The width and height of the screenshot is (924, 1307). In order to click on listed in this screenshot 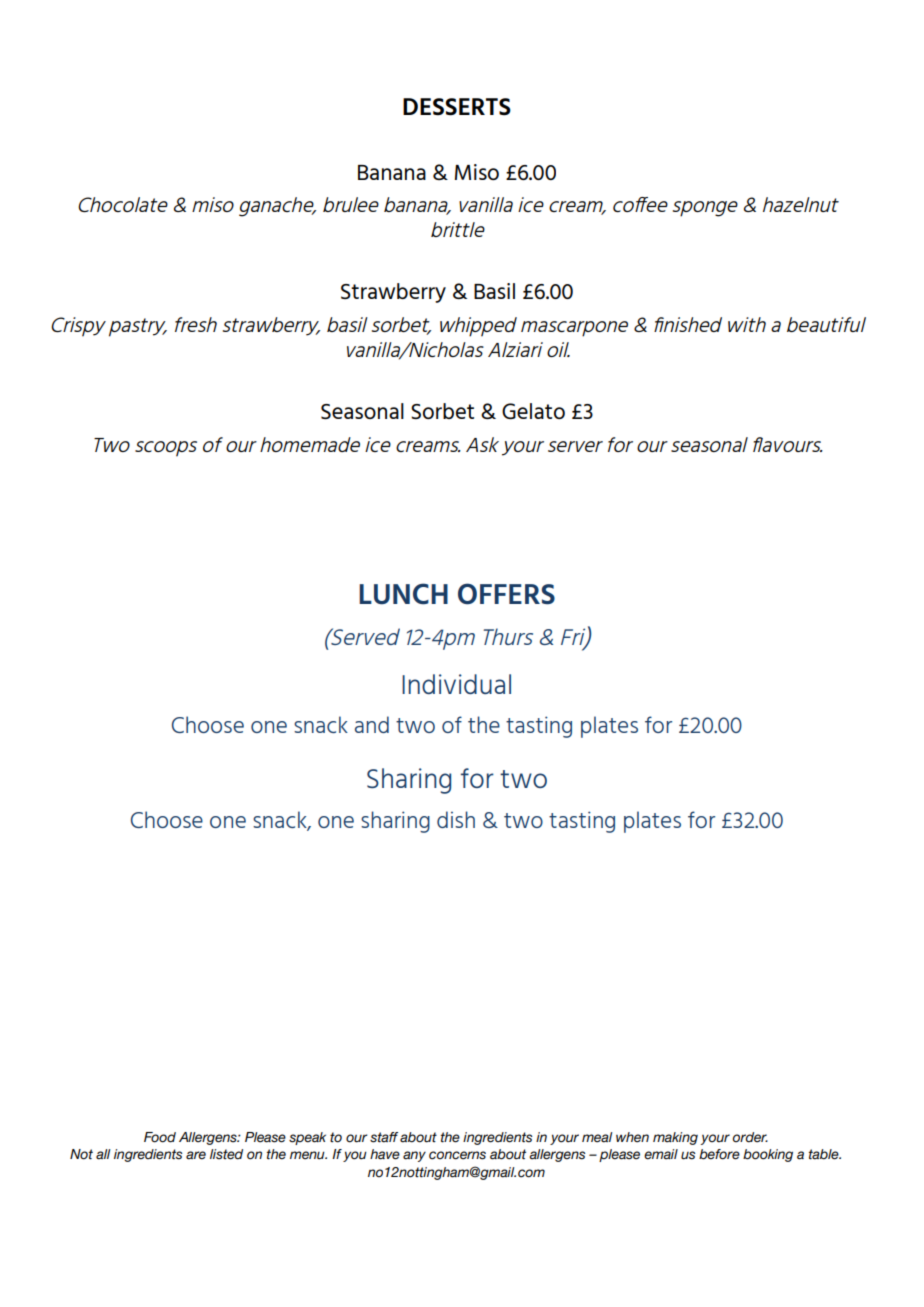, I will do `click(226, 1154)`.
